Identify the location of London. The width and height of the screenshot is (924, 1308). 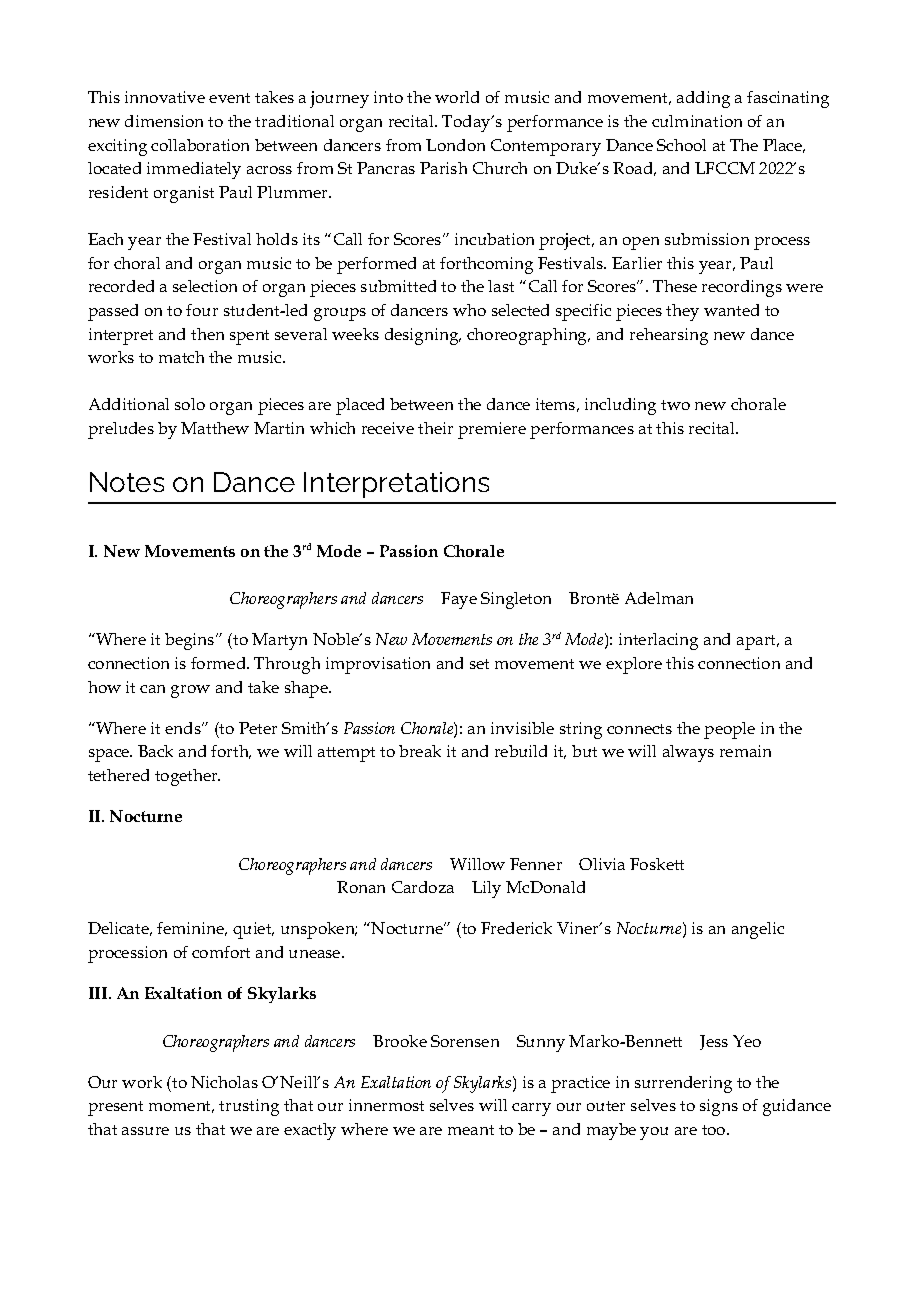
(455, 145).
